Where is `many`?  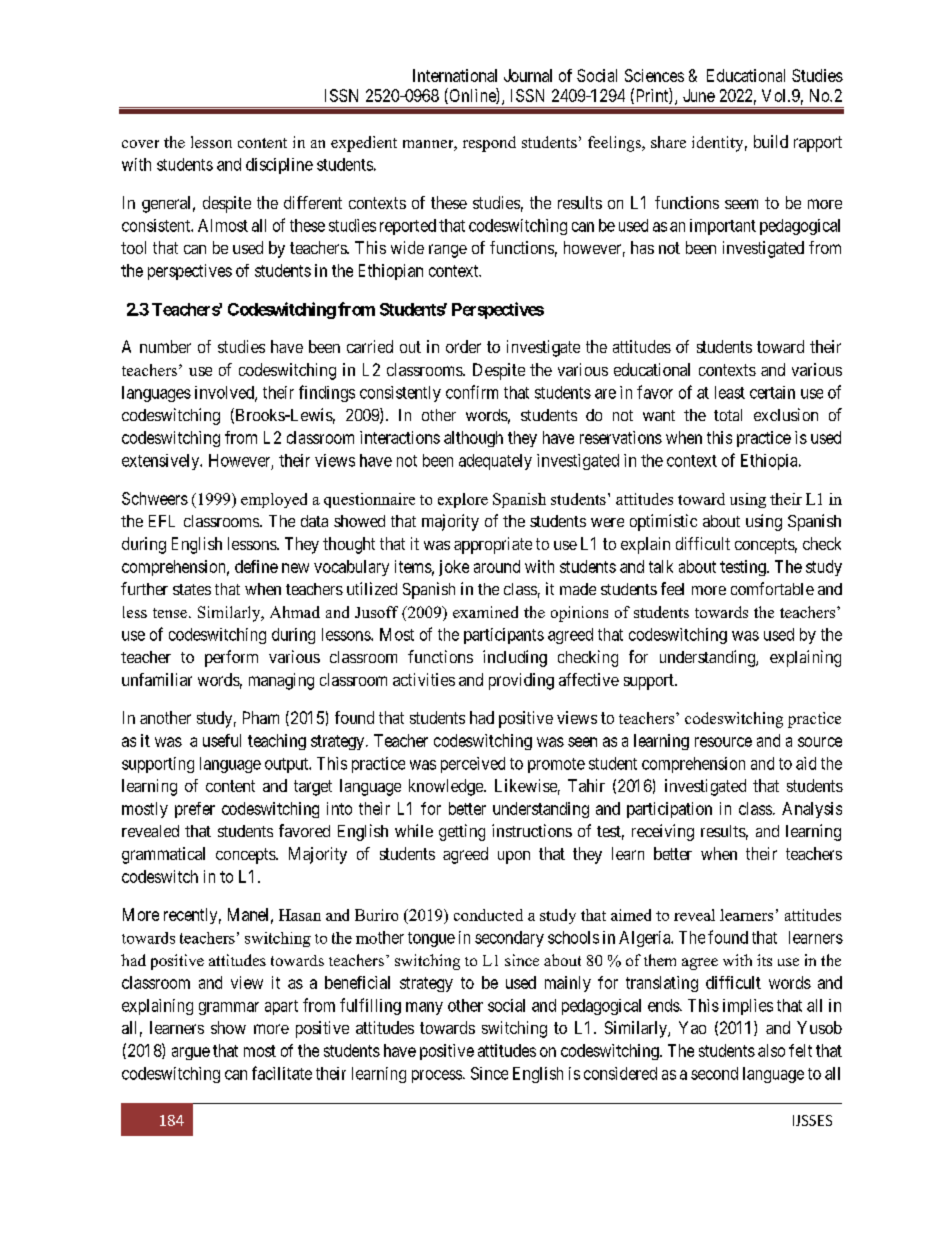
many is located at coordinates (424, 1008).
